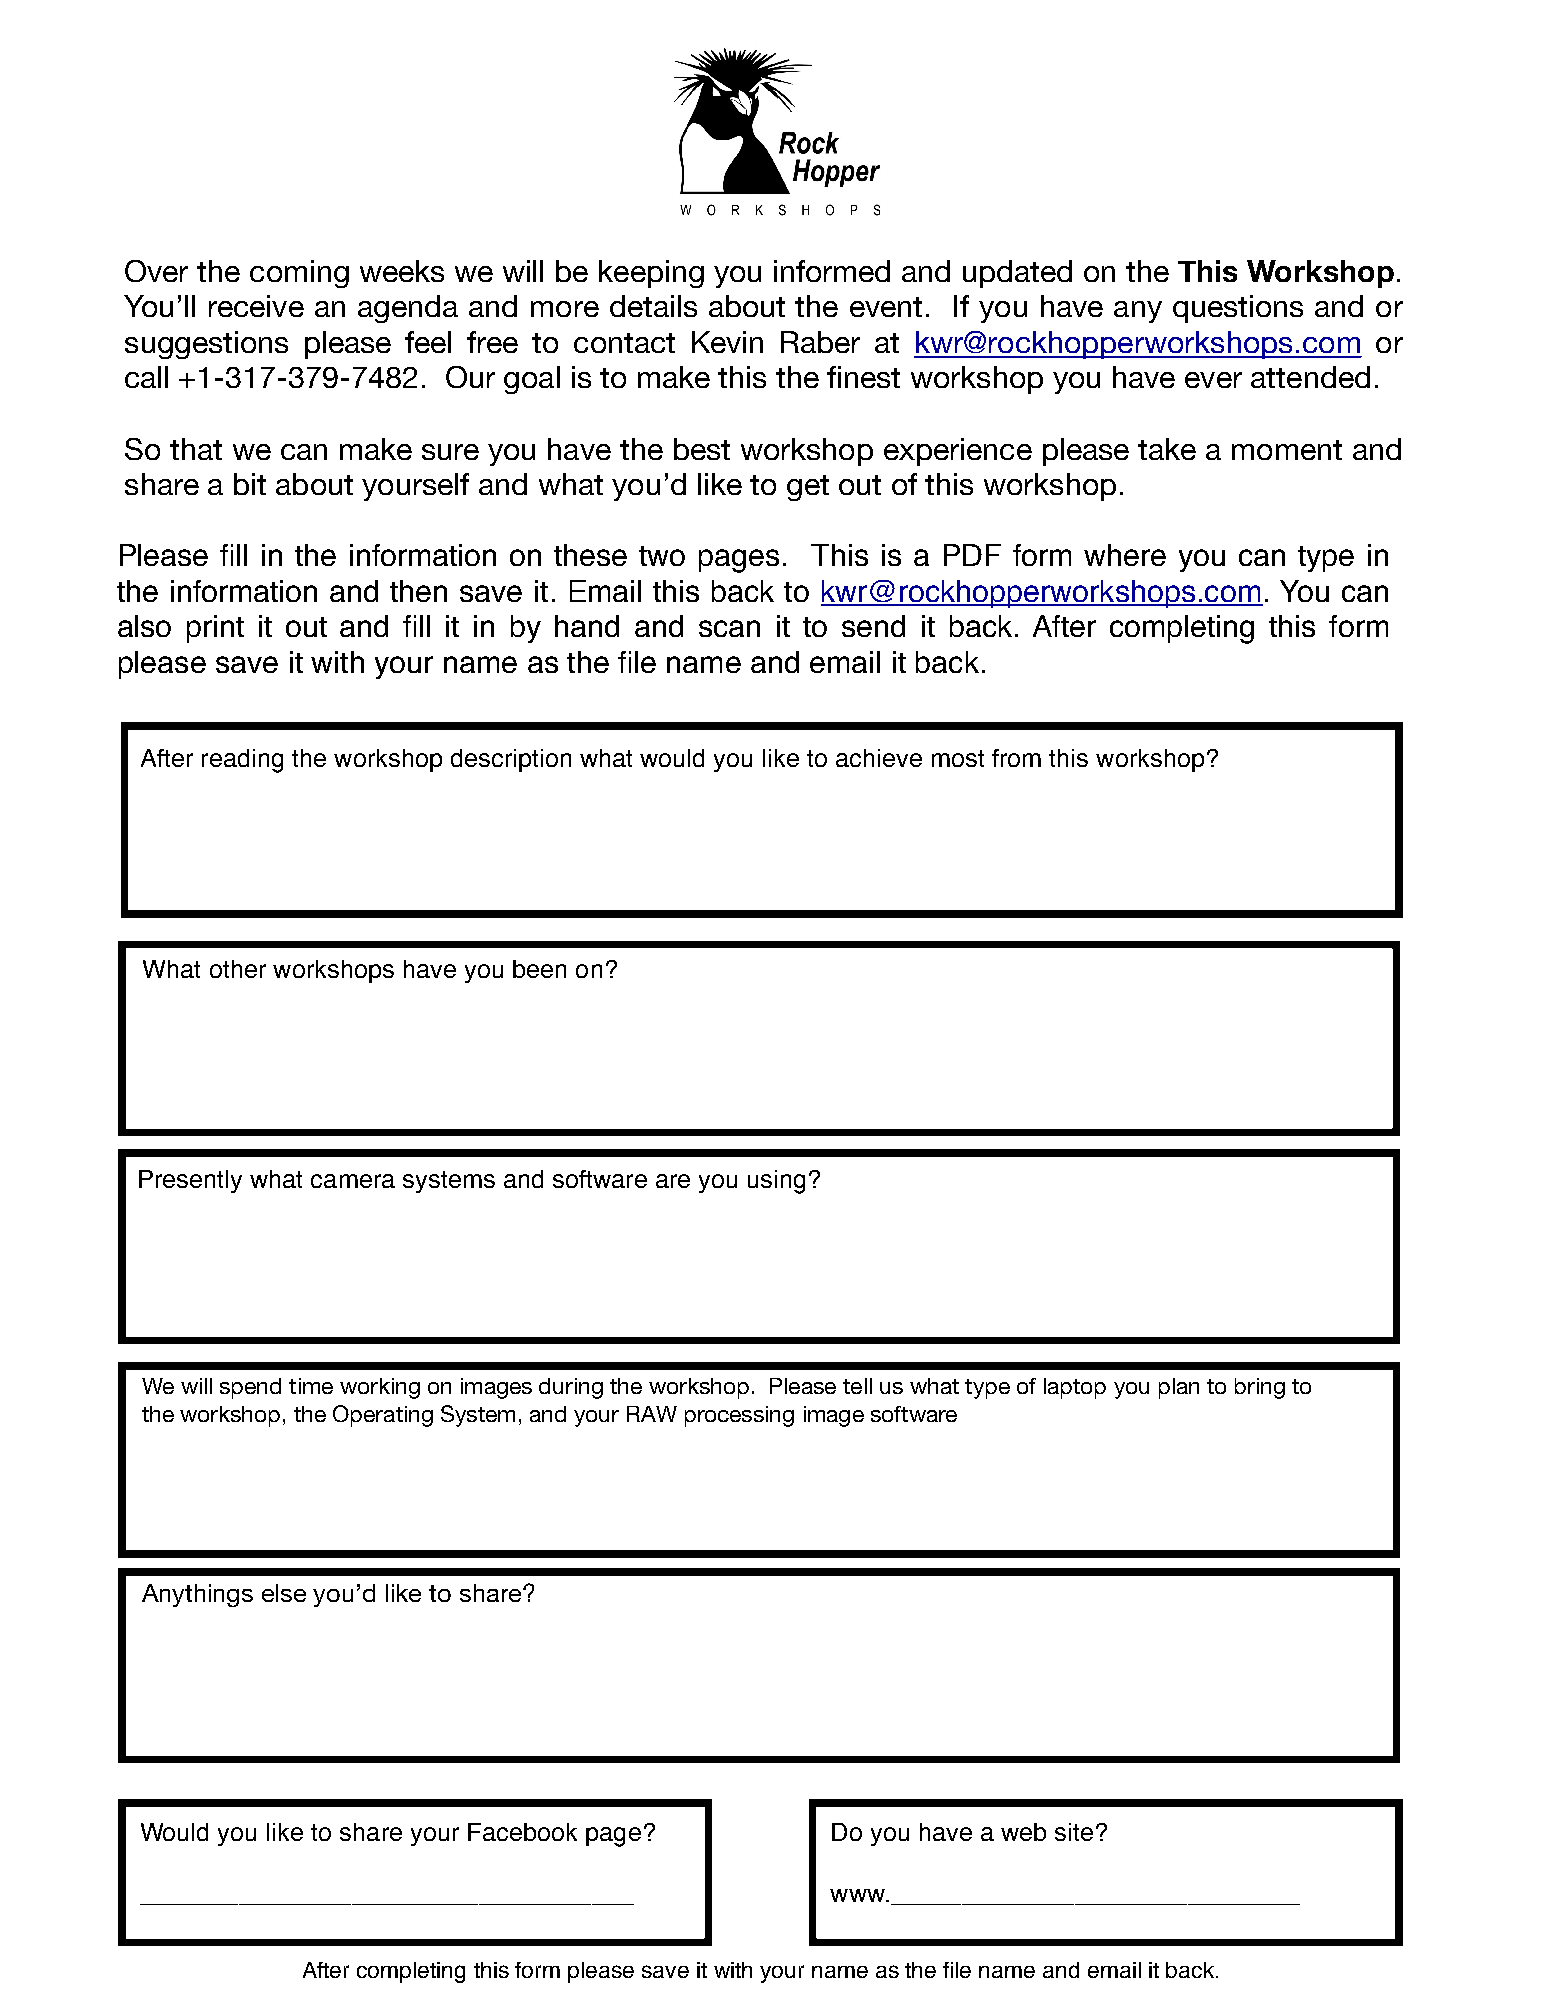 This screenshot has height=2011, width=1554. I want to click on time, so click(311, 1386).
